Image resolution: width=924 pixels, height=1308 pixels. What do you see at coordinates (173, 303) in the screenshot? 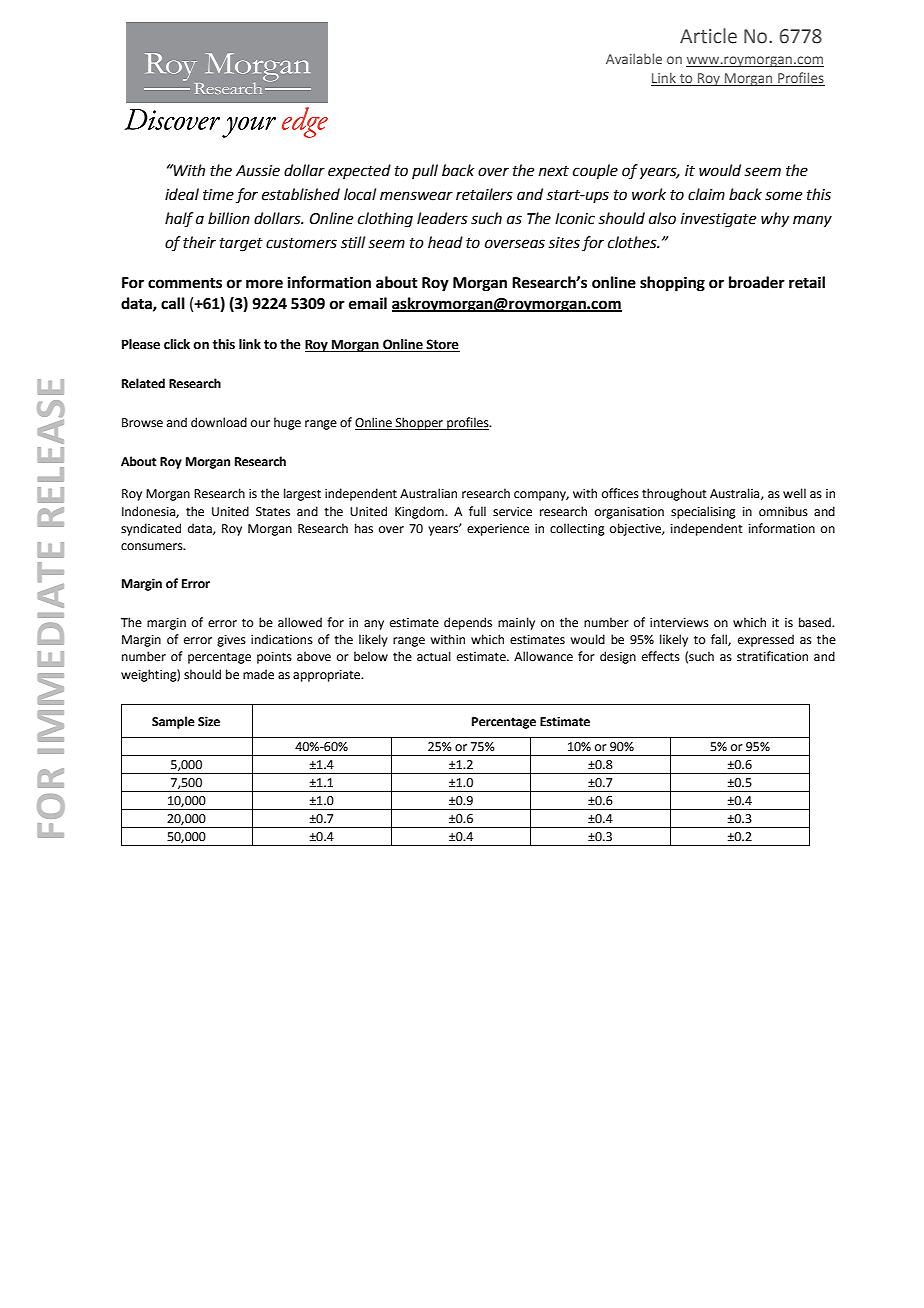
I see `call` at bounding box center [173, 303].
